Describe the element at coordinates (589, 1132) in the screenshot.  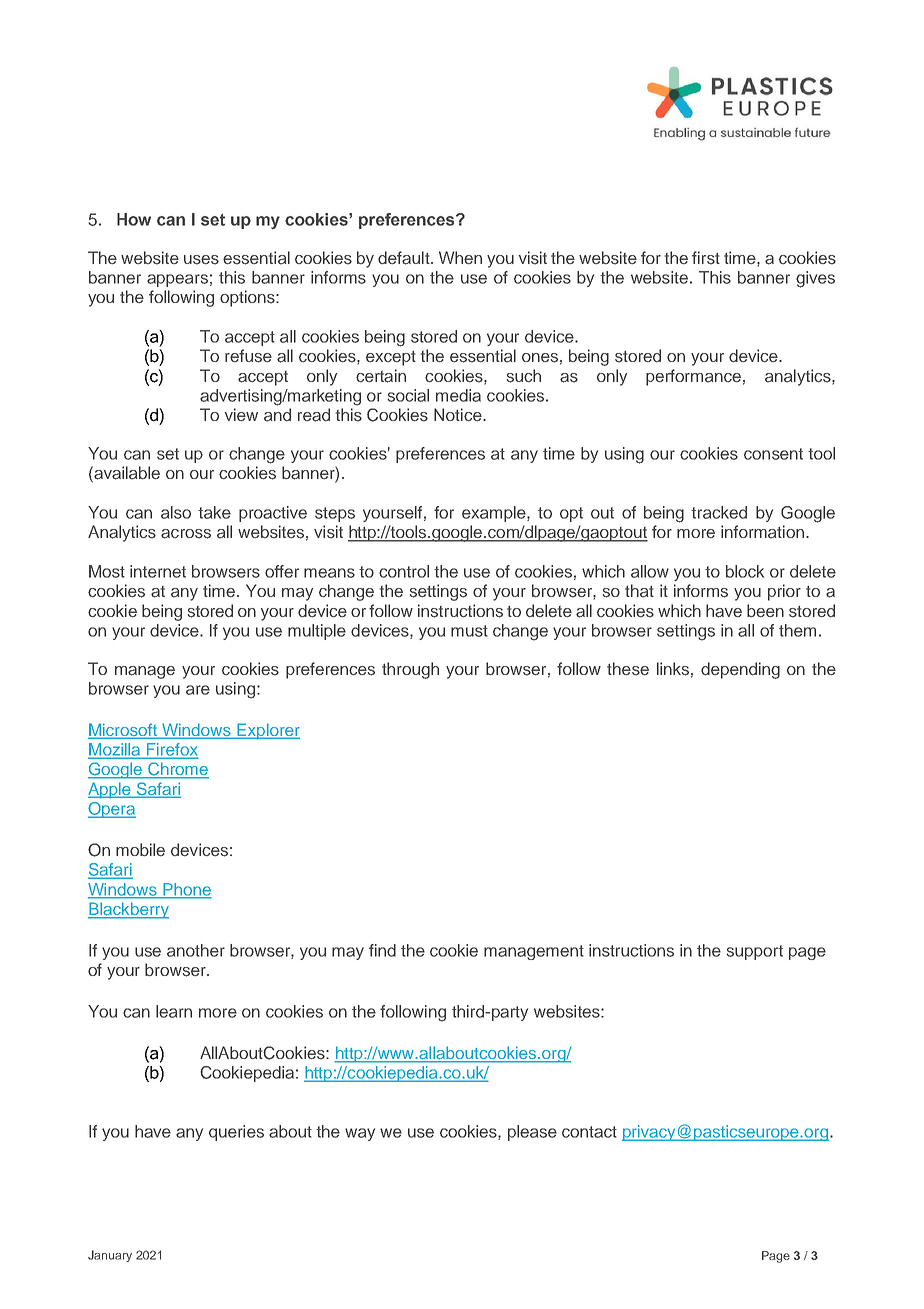
I see `contact` at that location.
